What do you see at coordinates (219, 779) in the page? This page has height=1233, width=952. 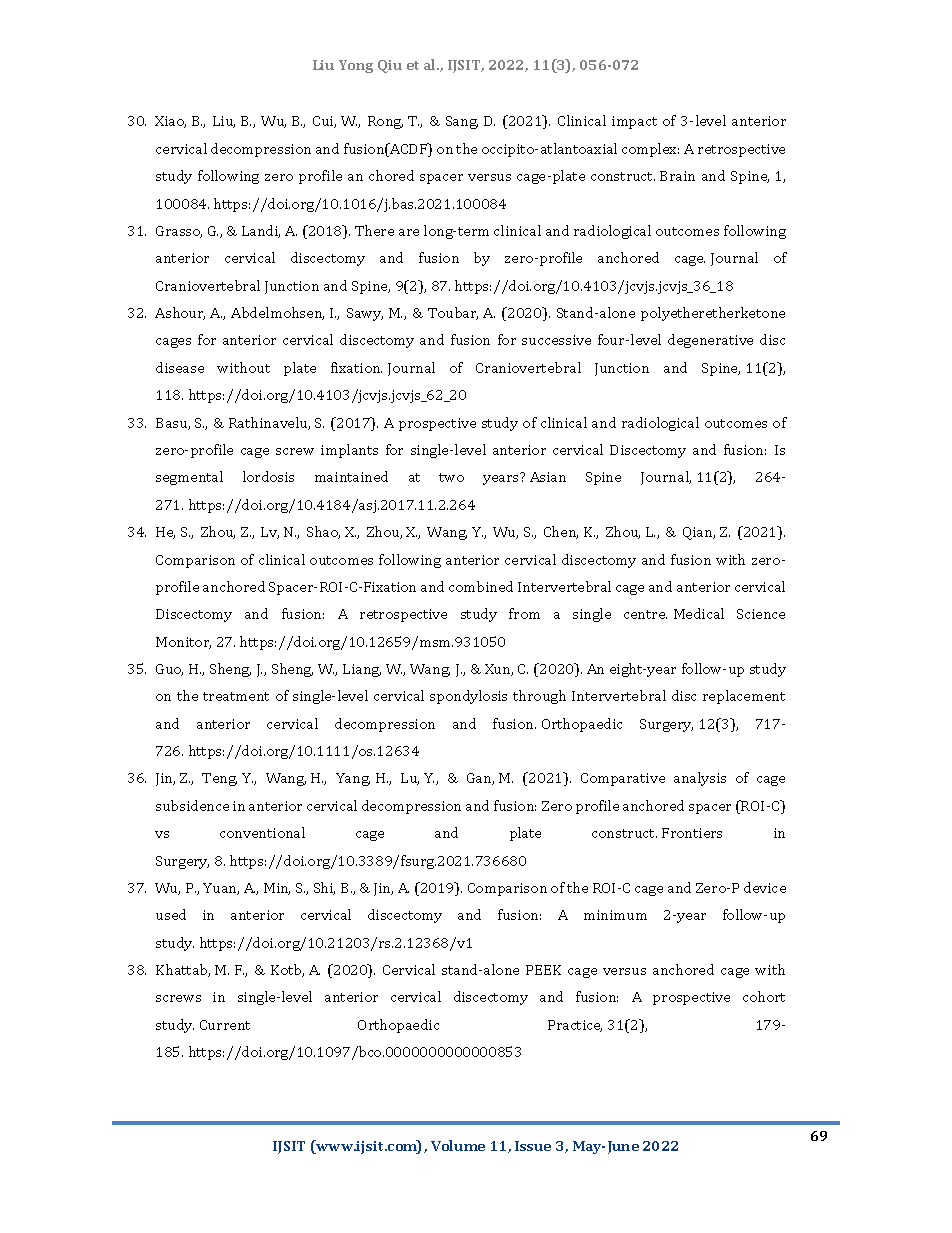 I see `Teng` at bounding box center [219, 779].
